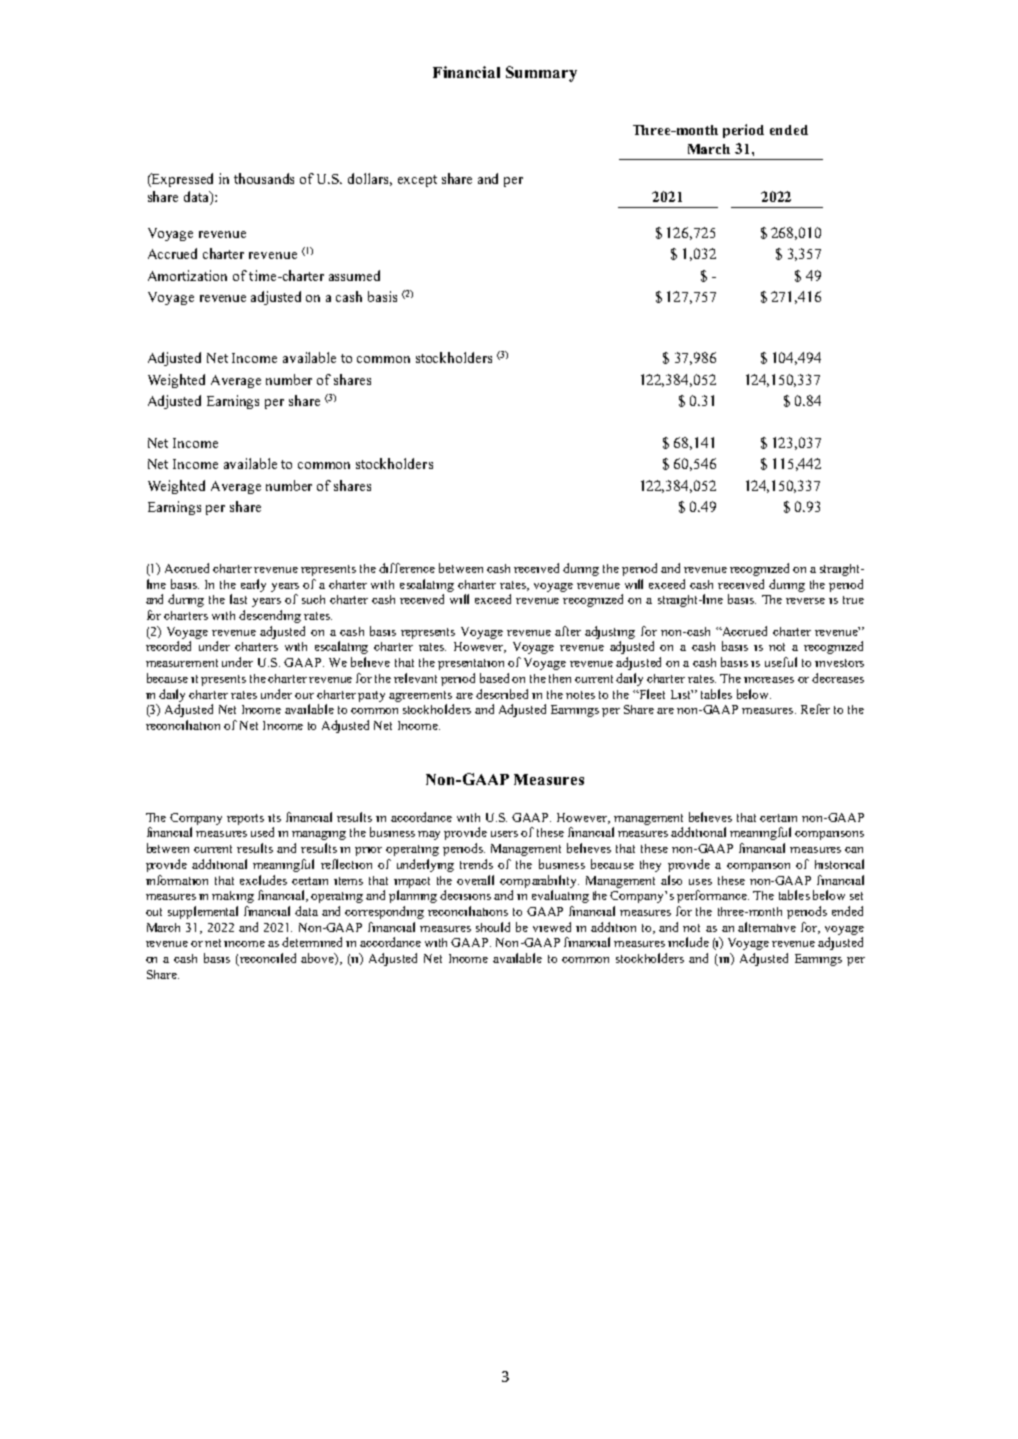 The height and width of the image is (1439, 1018). What do you see at coordinates (815, 709) in the image?
I see `Refer` at bounding box center [815, 709].
